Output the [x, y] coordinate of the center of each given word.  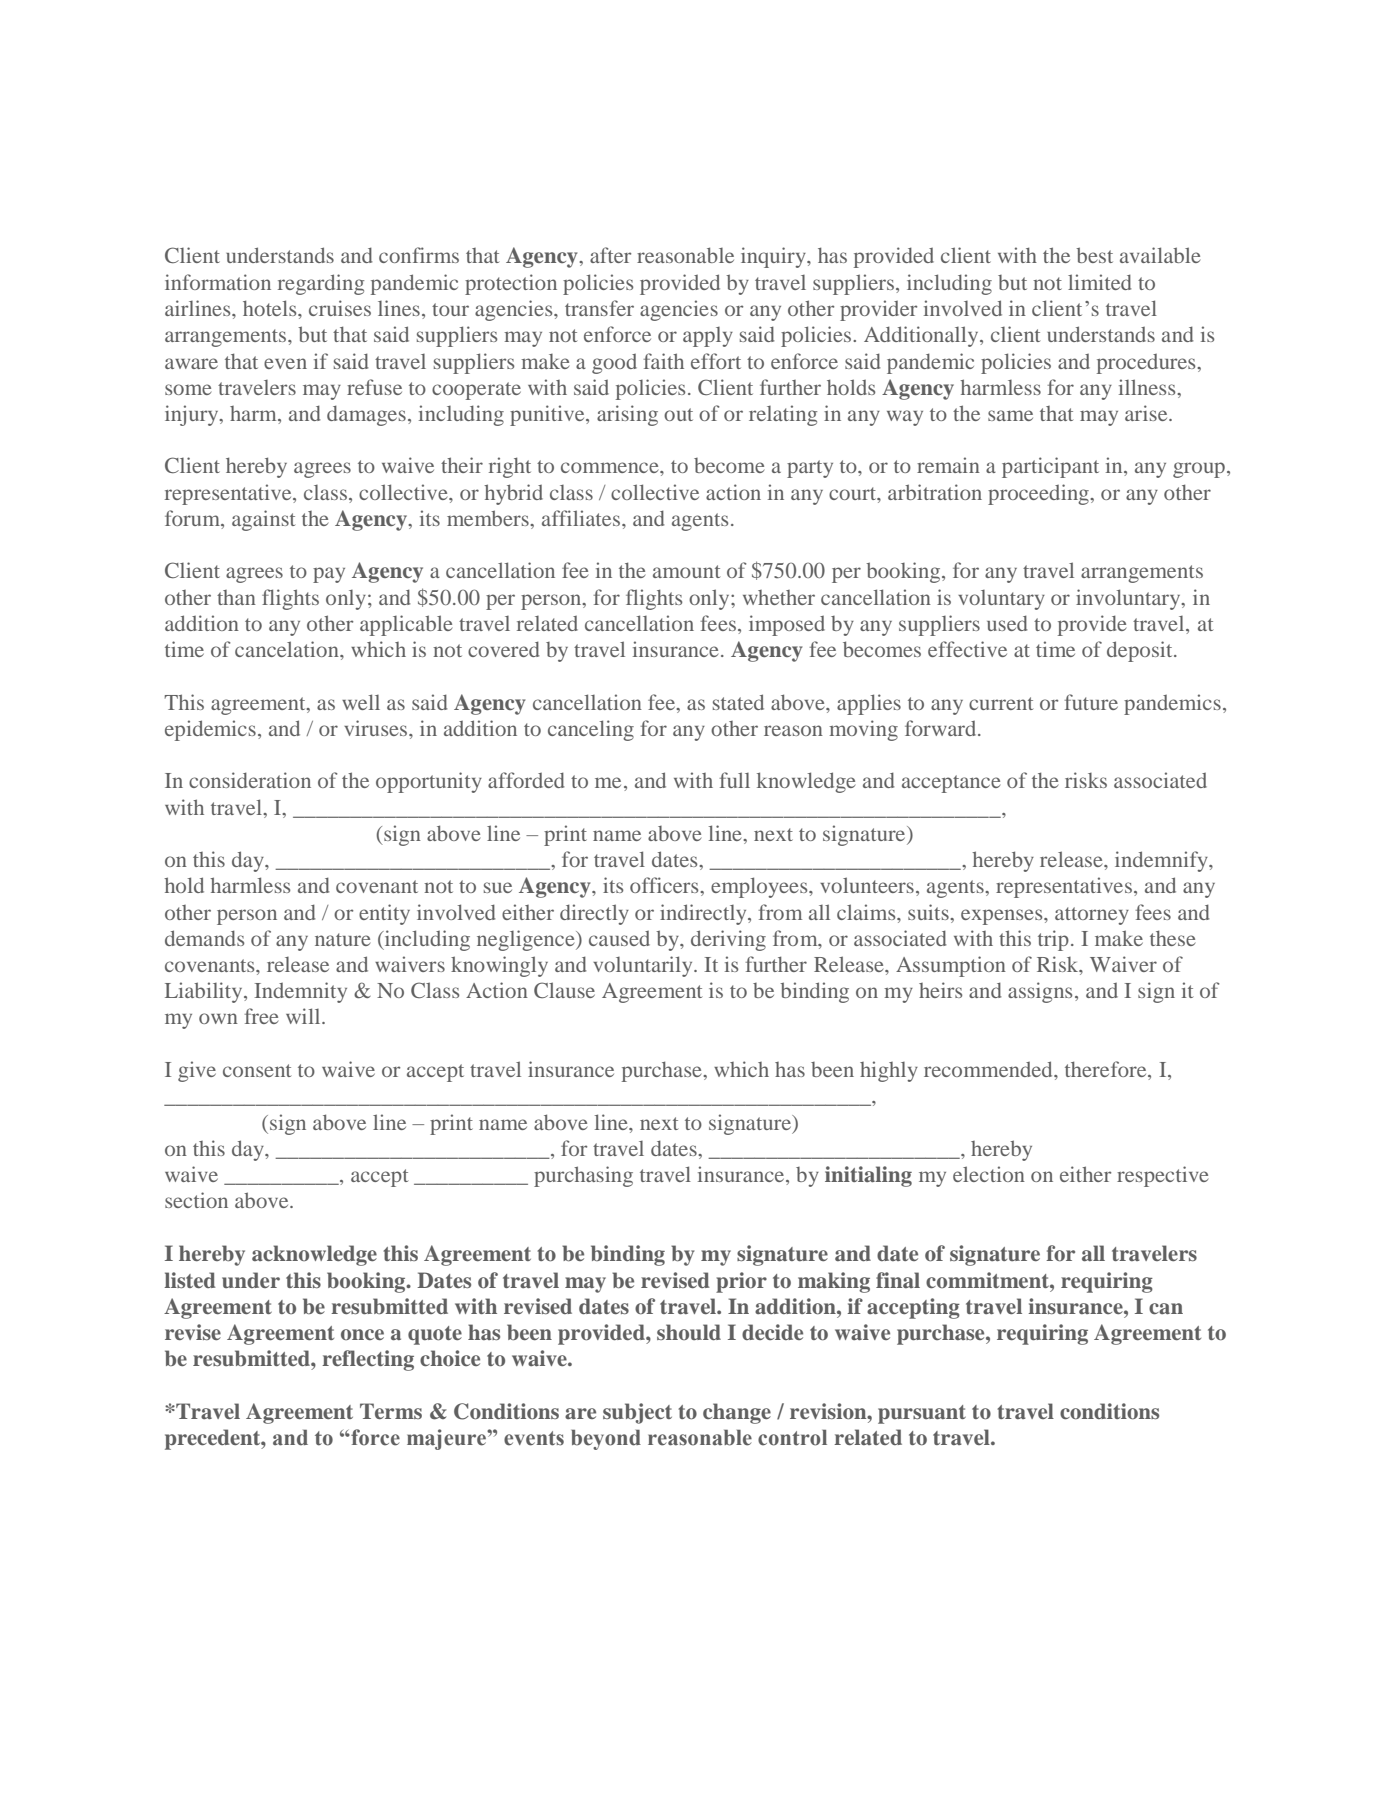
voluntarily [644, 966]
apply [708, 337]
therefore [1107, 1070]
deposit [1141, 651]
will [304, 1016]
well [361, 702]
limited [1099, 282]
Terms [391, 1411]
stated [738, 702]
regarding [321, 284]
